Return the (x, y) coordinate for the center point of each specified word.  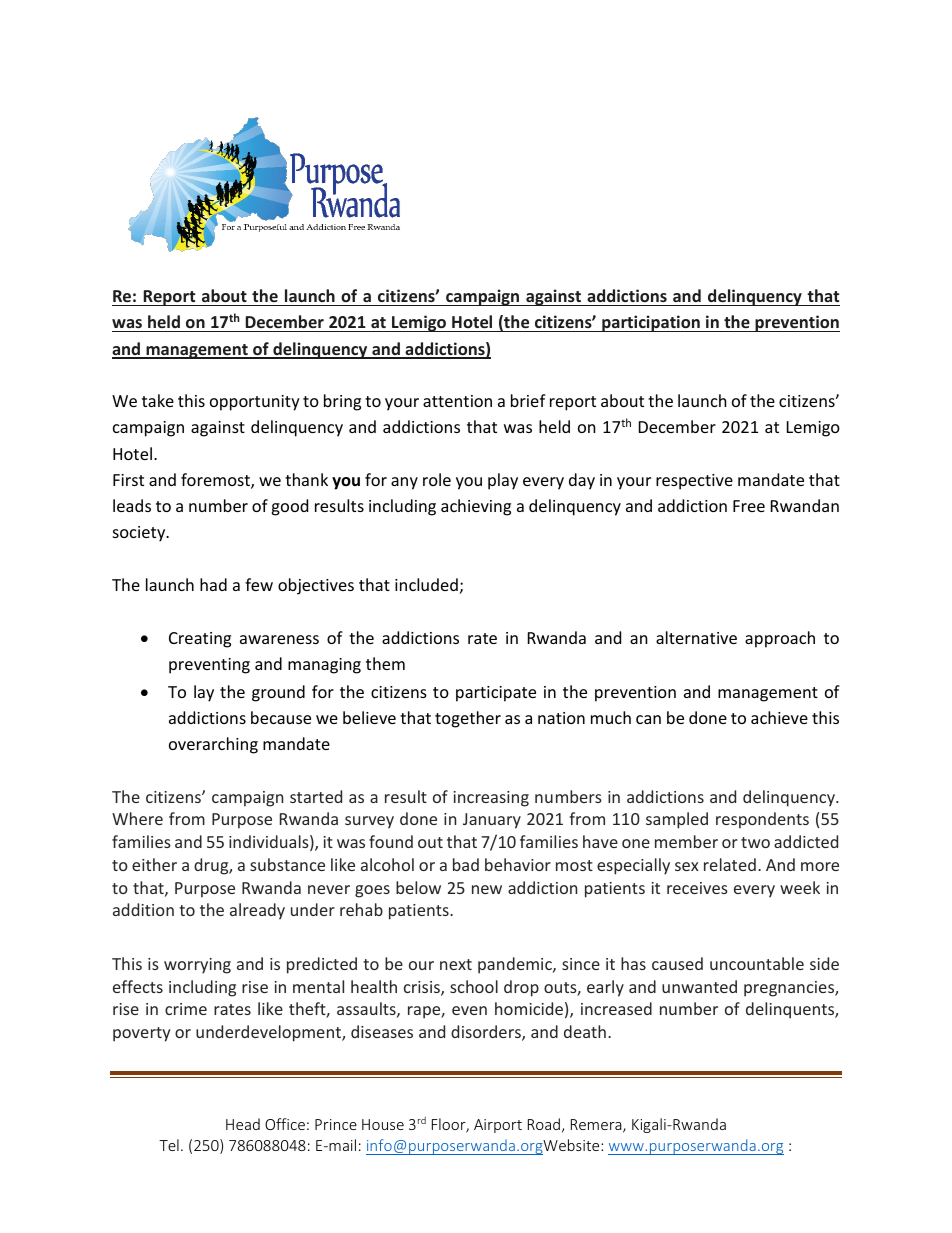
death (585, 1031)
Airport (498, 1126)
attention (457, 401)
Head (243, 1124)
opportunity (255, 403)
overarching (213, 745)
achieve (779, 717)
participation (651, 323)
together (468, 719)
